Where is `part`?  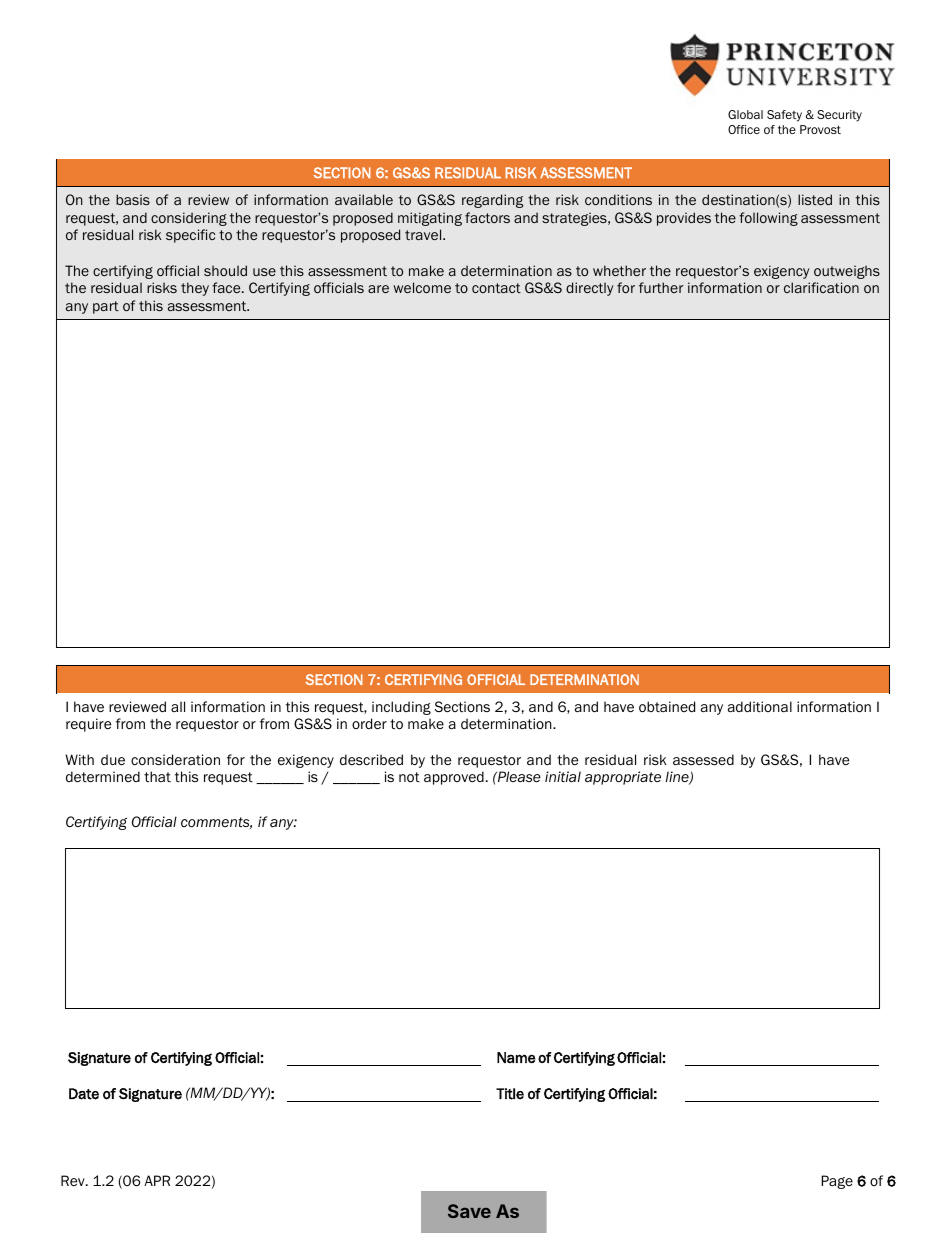
part is located at coordinates (106, 307).
